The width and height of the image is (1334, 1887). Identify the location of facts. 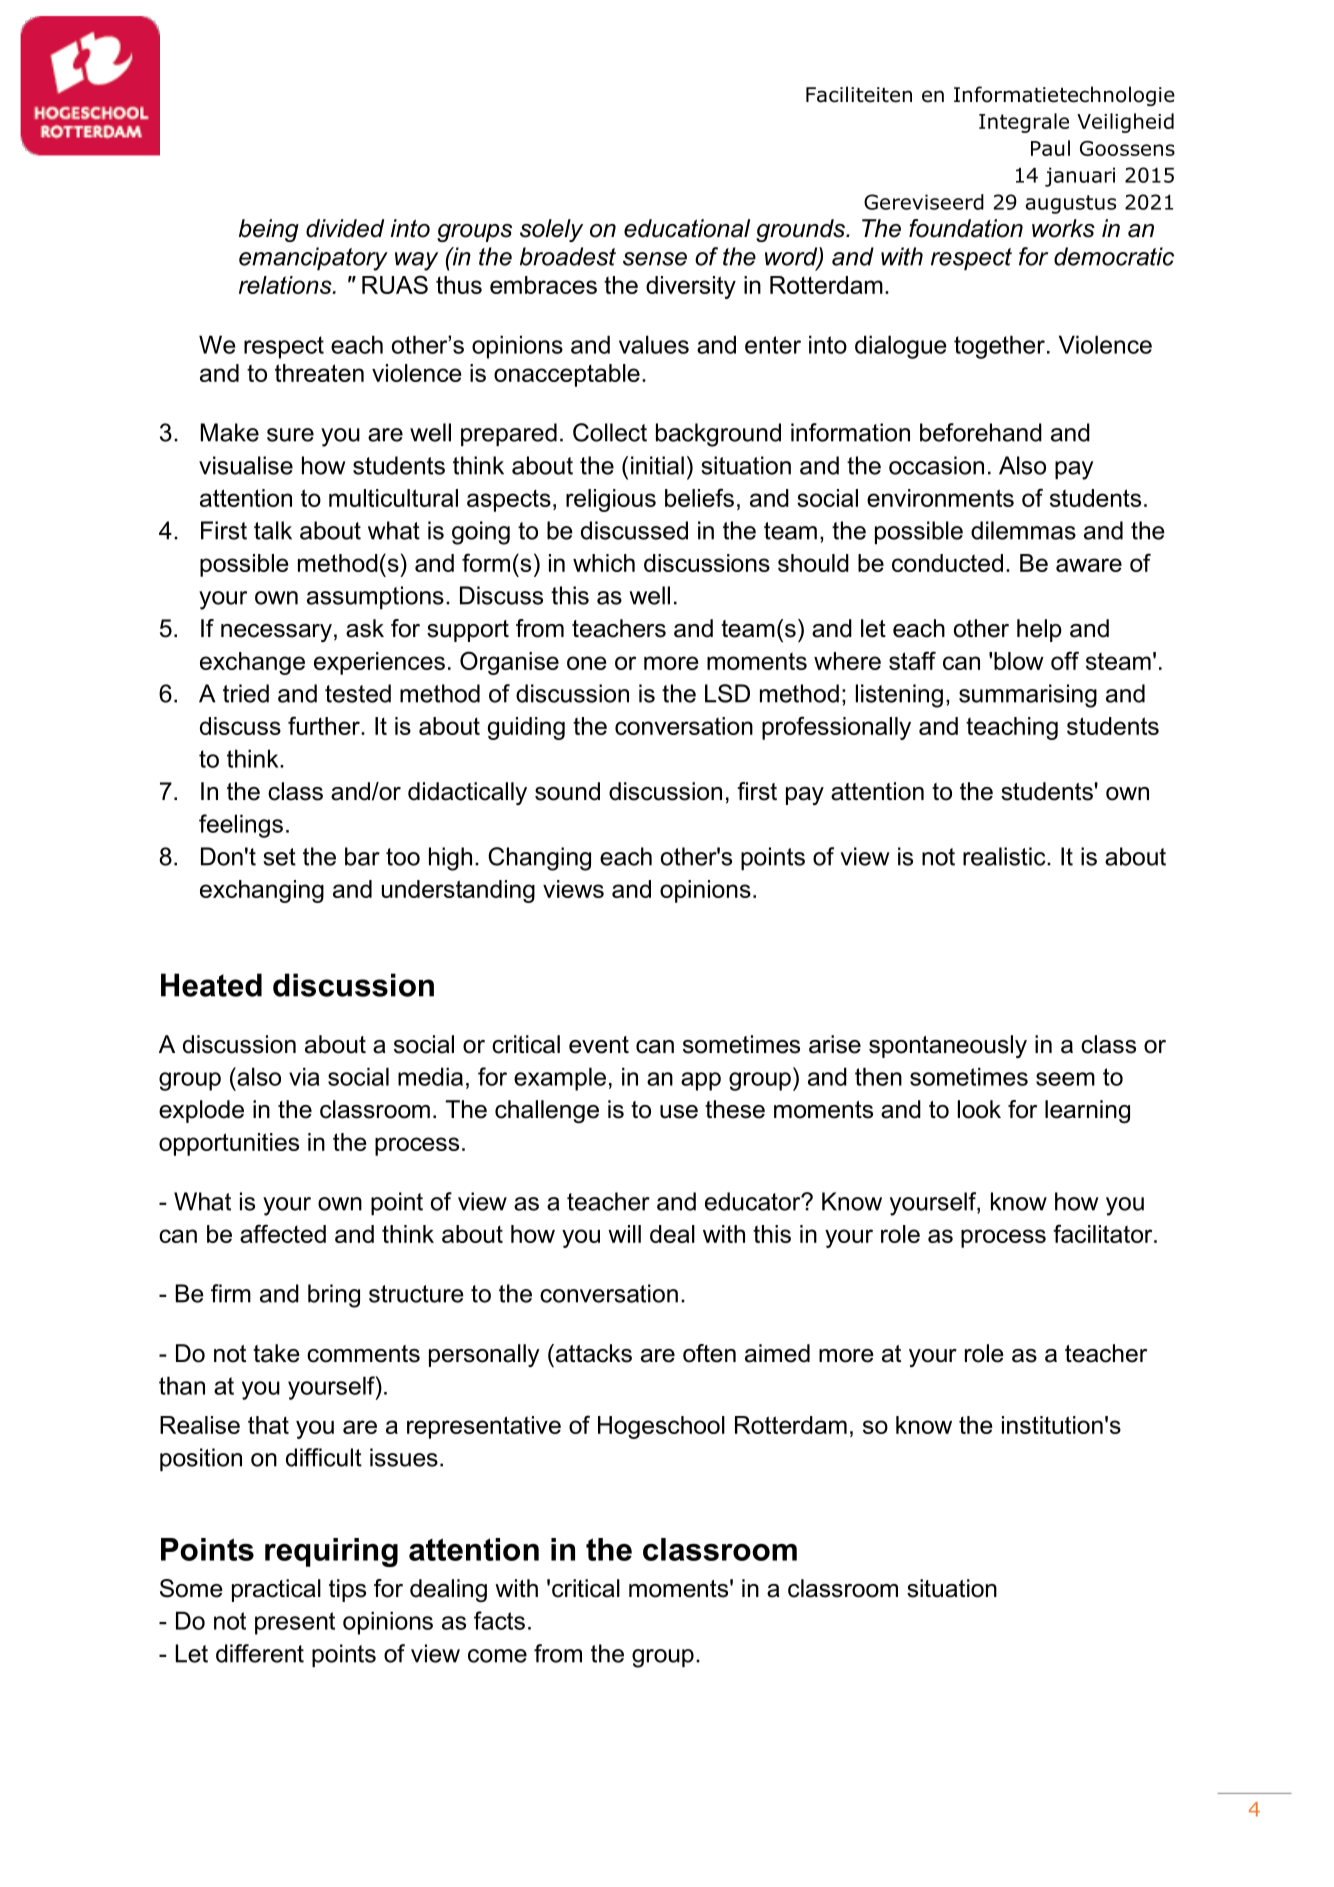
(499, 1620).
